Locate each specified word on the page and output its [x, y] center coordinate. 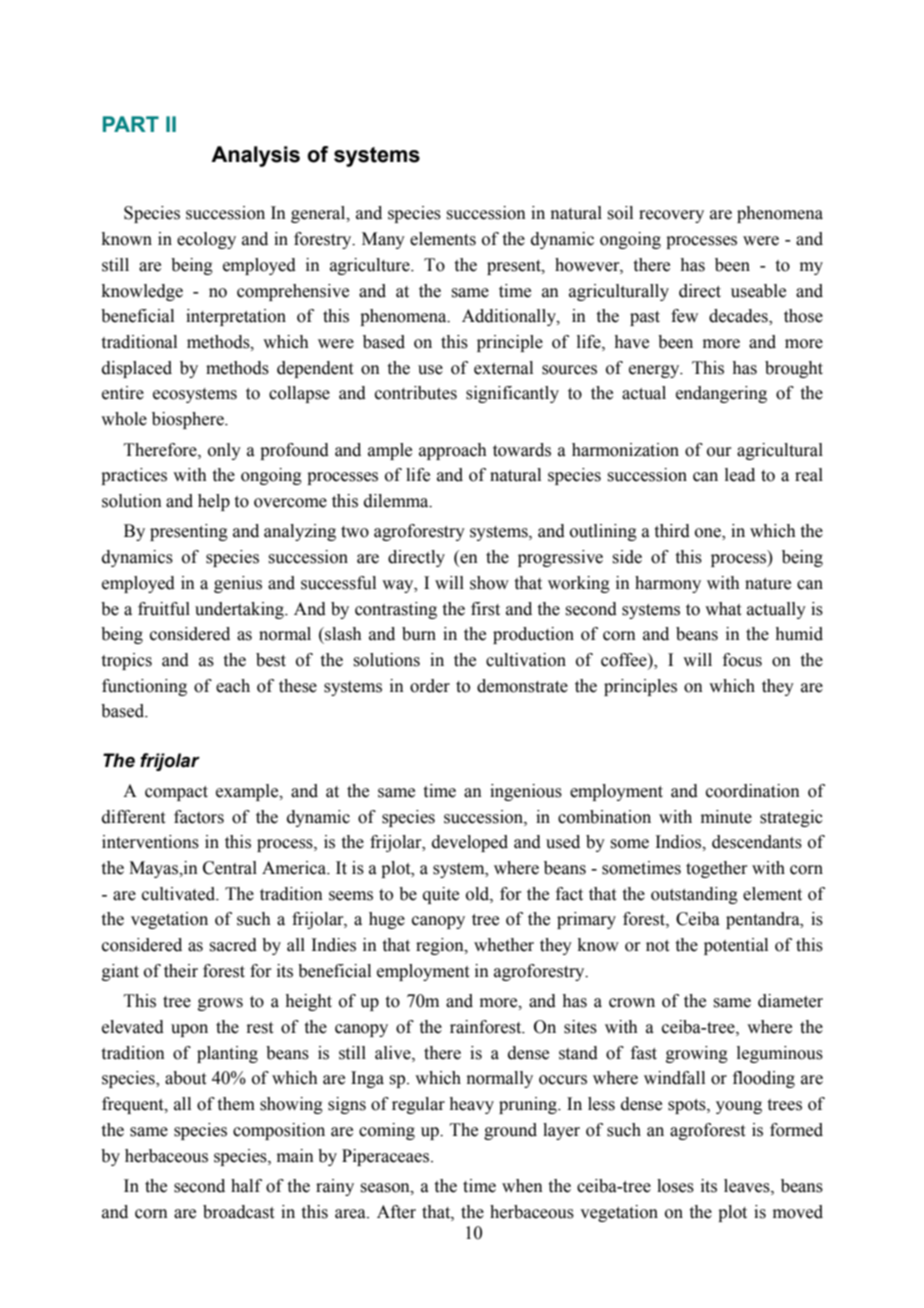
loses [675, 1186]
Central [230, 868]
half [246, 1186]
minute [726, 817]
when [522, 1186]
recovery [671, 216]
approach [453, 451]
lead [740, 475]
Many [383, 240]
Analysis [255, 156]
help [214, 502]
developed [470, 843]
